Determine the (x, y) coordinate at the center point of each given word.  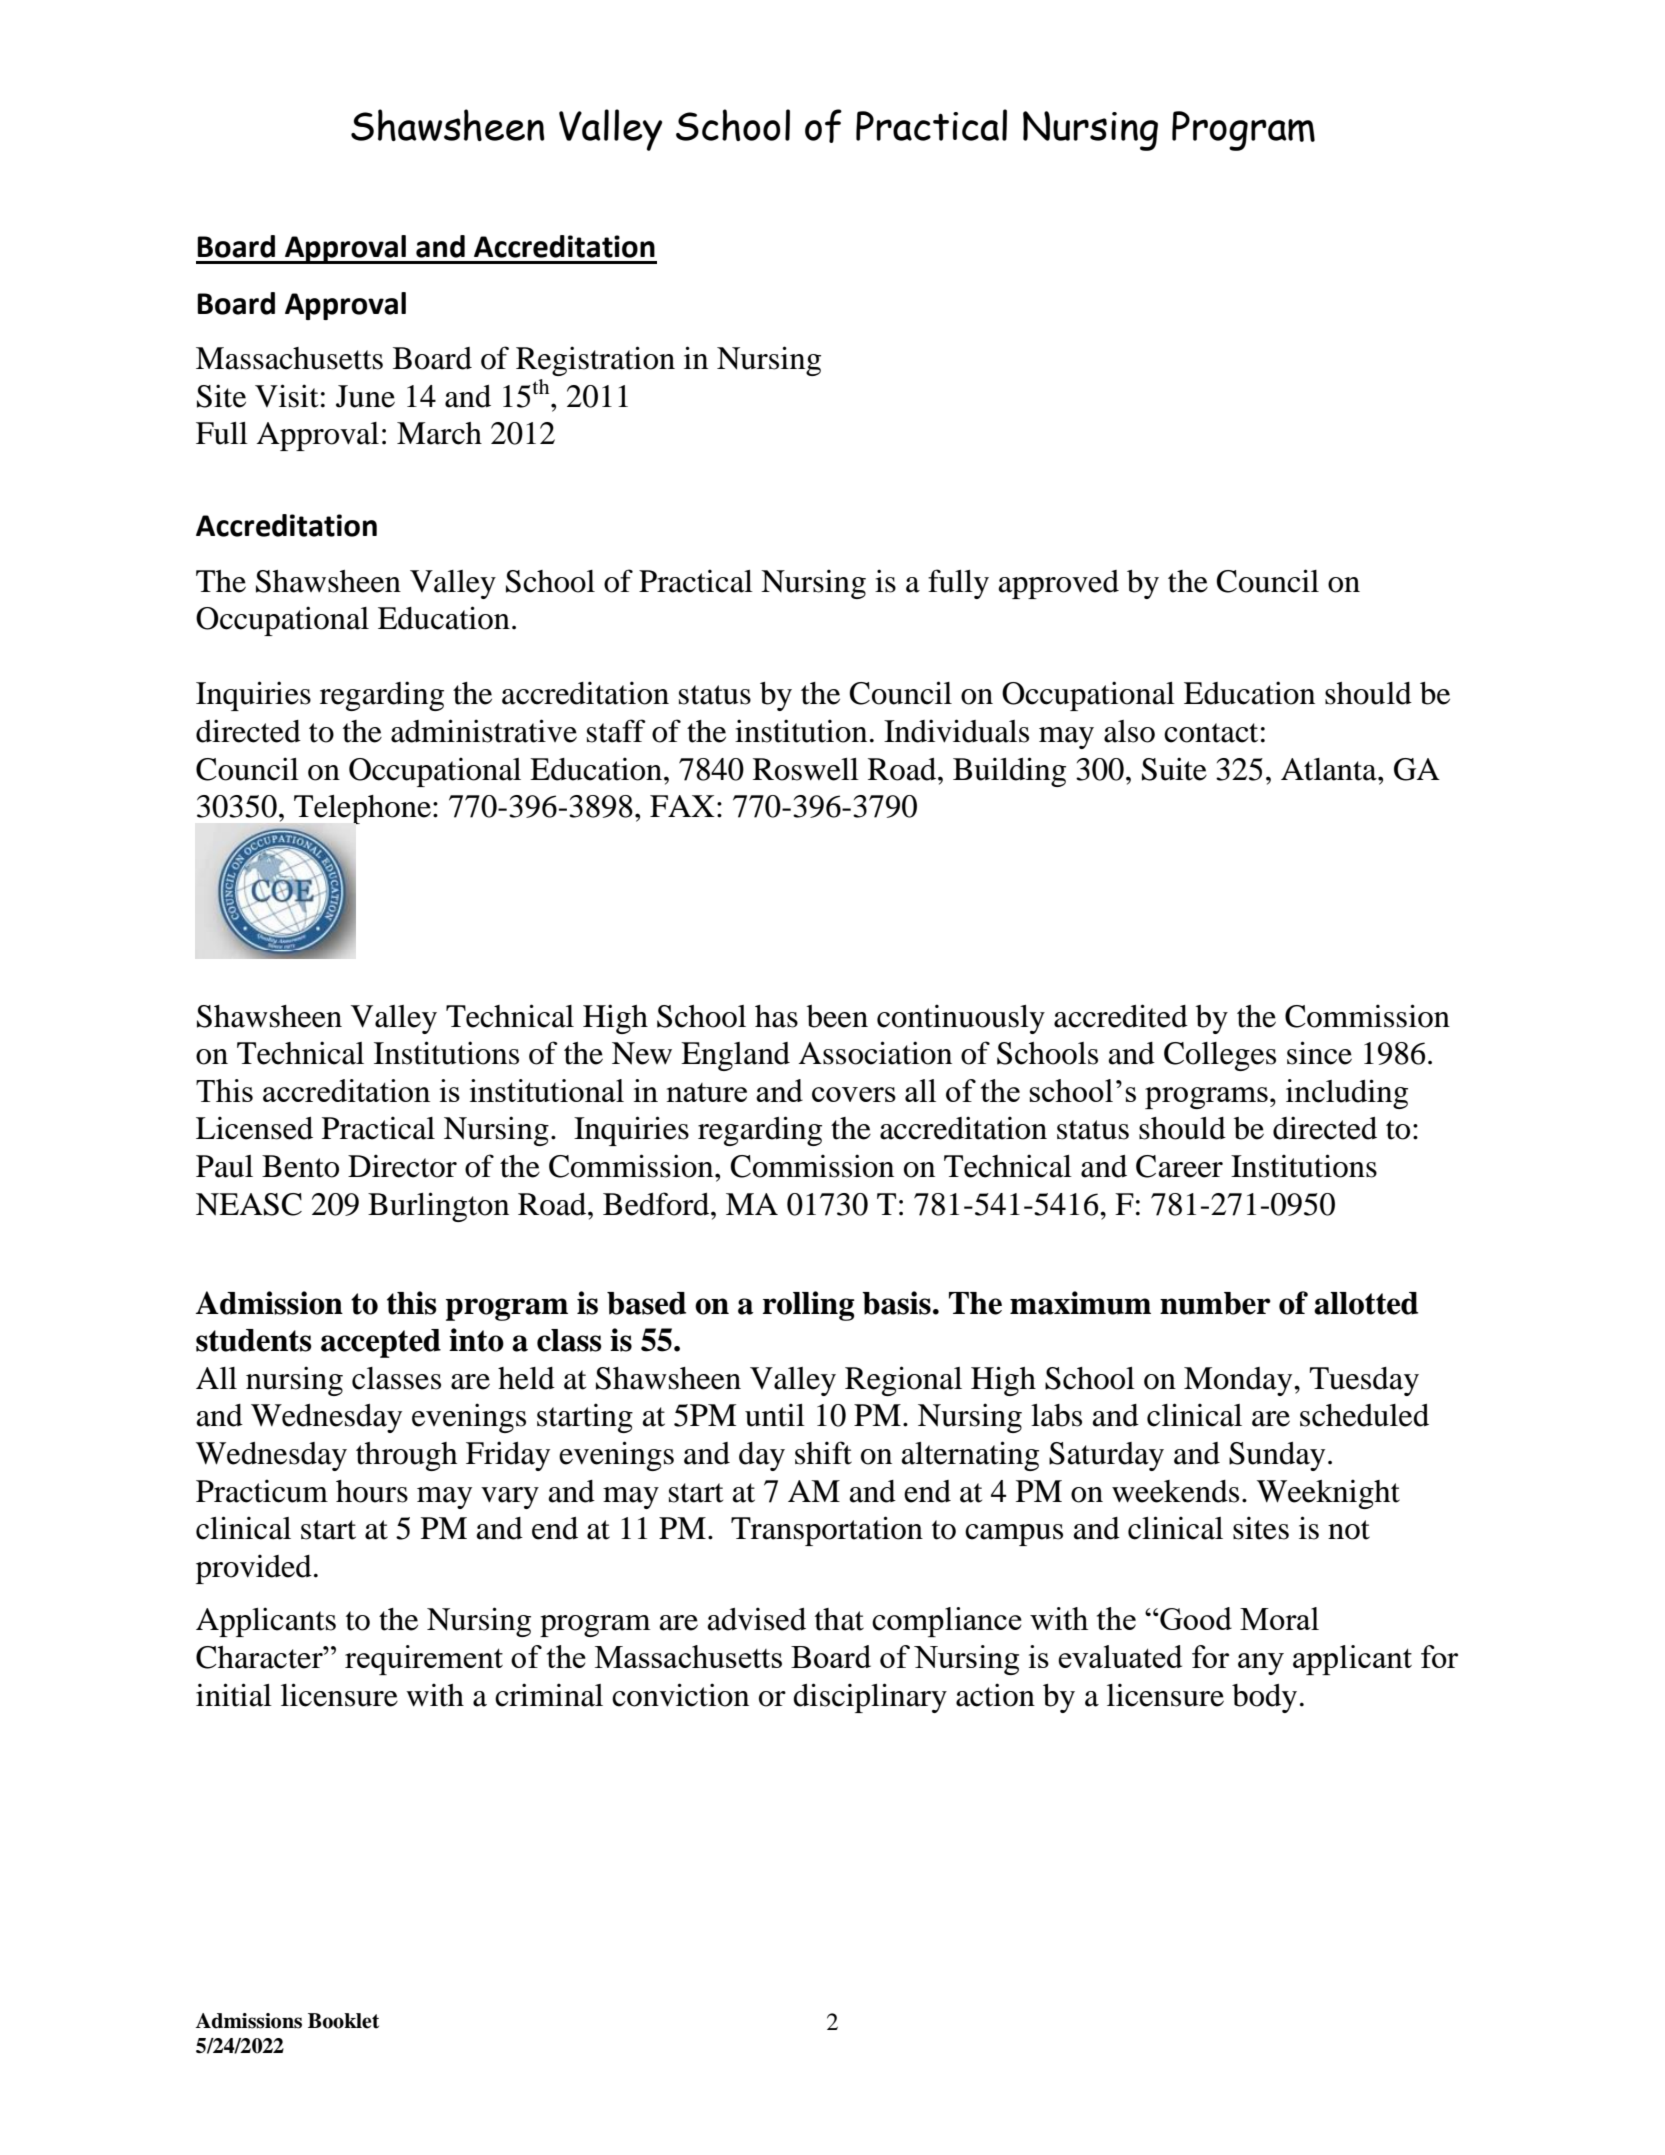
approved (1059, 584)
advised (757, 1619)
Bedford (657, 1204)
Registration (595, 361)
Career (1179, 1166)
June (365, 396)
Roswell (806, 769)
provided (254, 1569)
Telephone (362, 811)
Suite (1174, 769)
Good (1195, 1618)
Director (402, 1166)
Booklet (343, 2021)
